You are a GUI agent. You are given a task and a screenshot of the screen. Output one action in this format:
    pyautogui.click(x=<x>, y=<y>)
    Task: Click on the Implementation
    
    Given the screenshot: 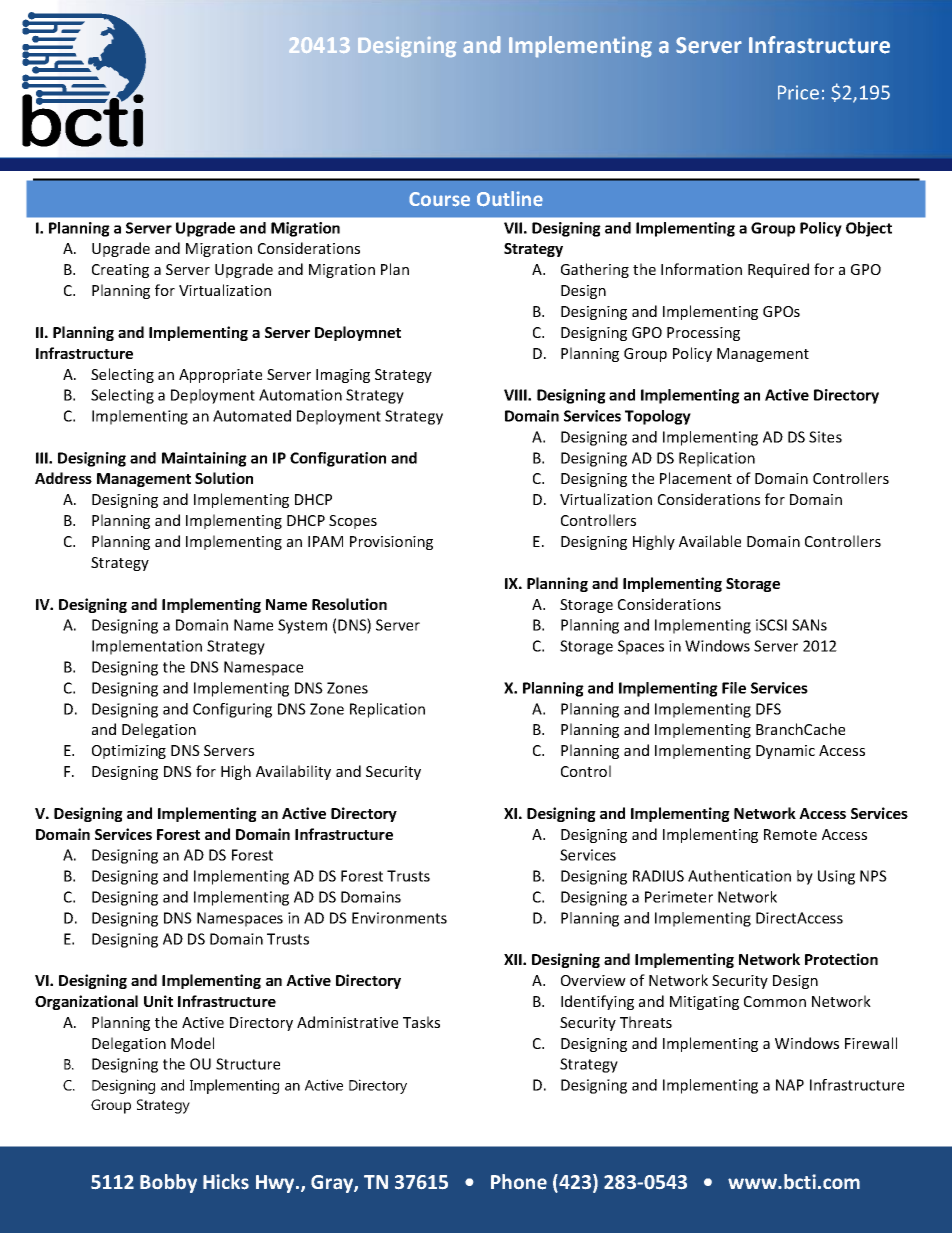 What is the action you would take?
    pyautogui.click(x=147, y=647)
